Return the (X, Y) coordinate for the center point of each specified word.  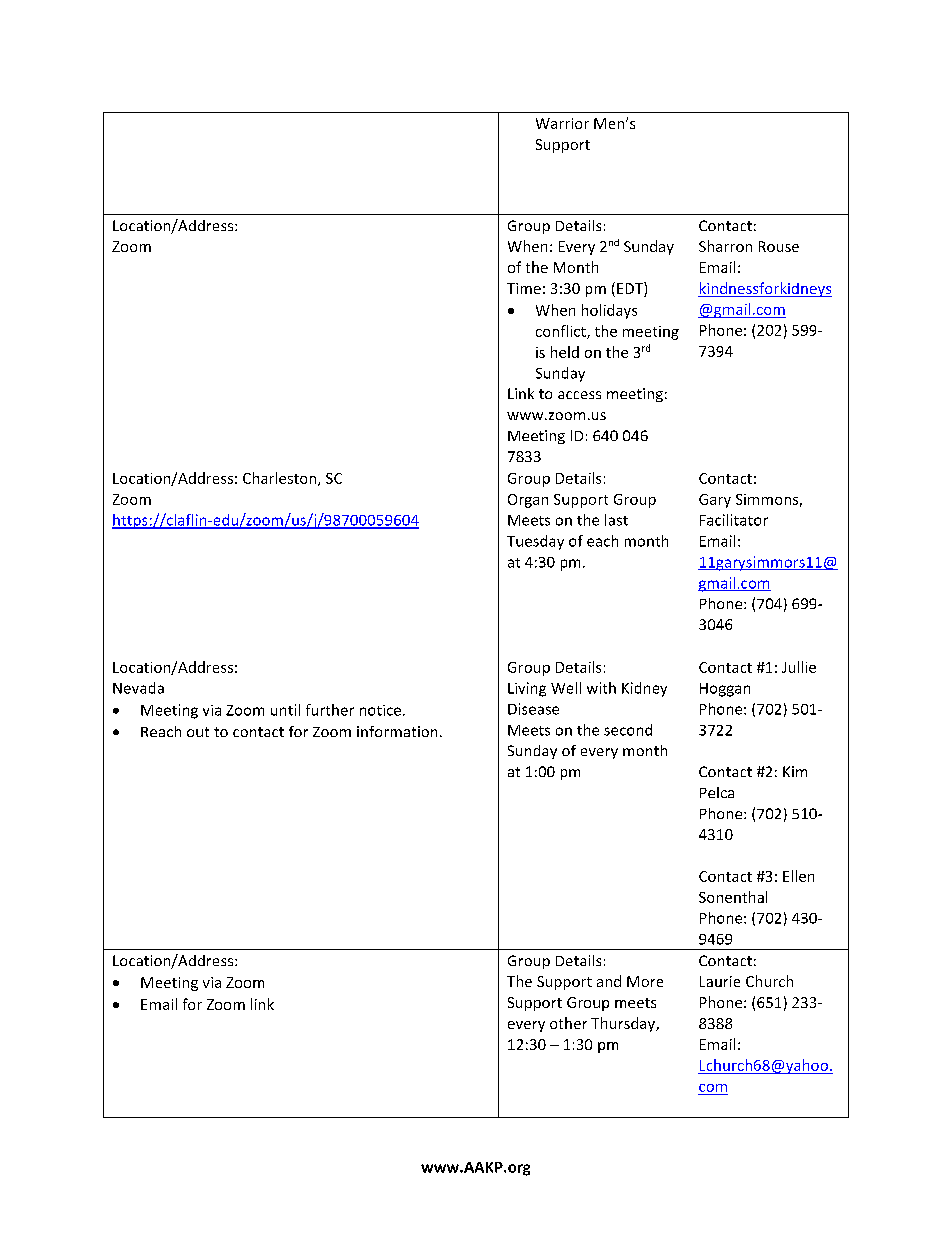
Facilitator (734, 520)
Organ (528, 501)
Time (524, 288)
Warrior (562, 123)
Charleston (281, 479)
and (609, 981)
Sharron (725, 246)
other (568, 1023)
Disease (533, 709)
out (198, 732)
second (628, 730)
